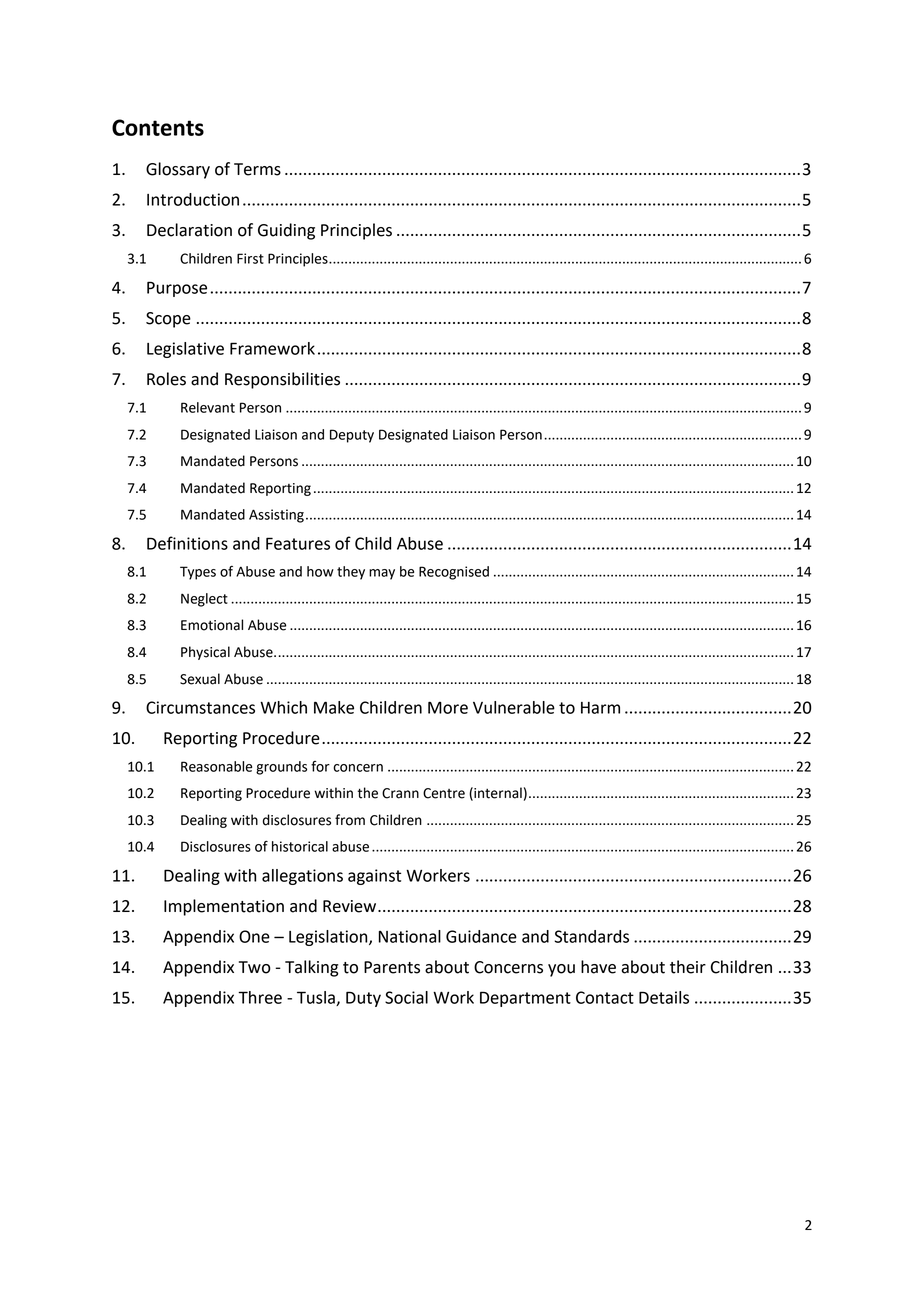  Describe the element at coordinates (250, 258) in the screenshot. I see `First` at that location.
